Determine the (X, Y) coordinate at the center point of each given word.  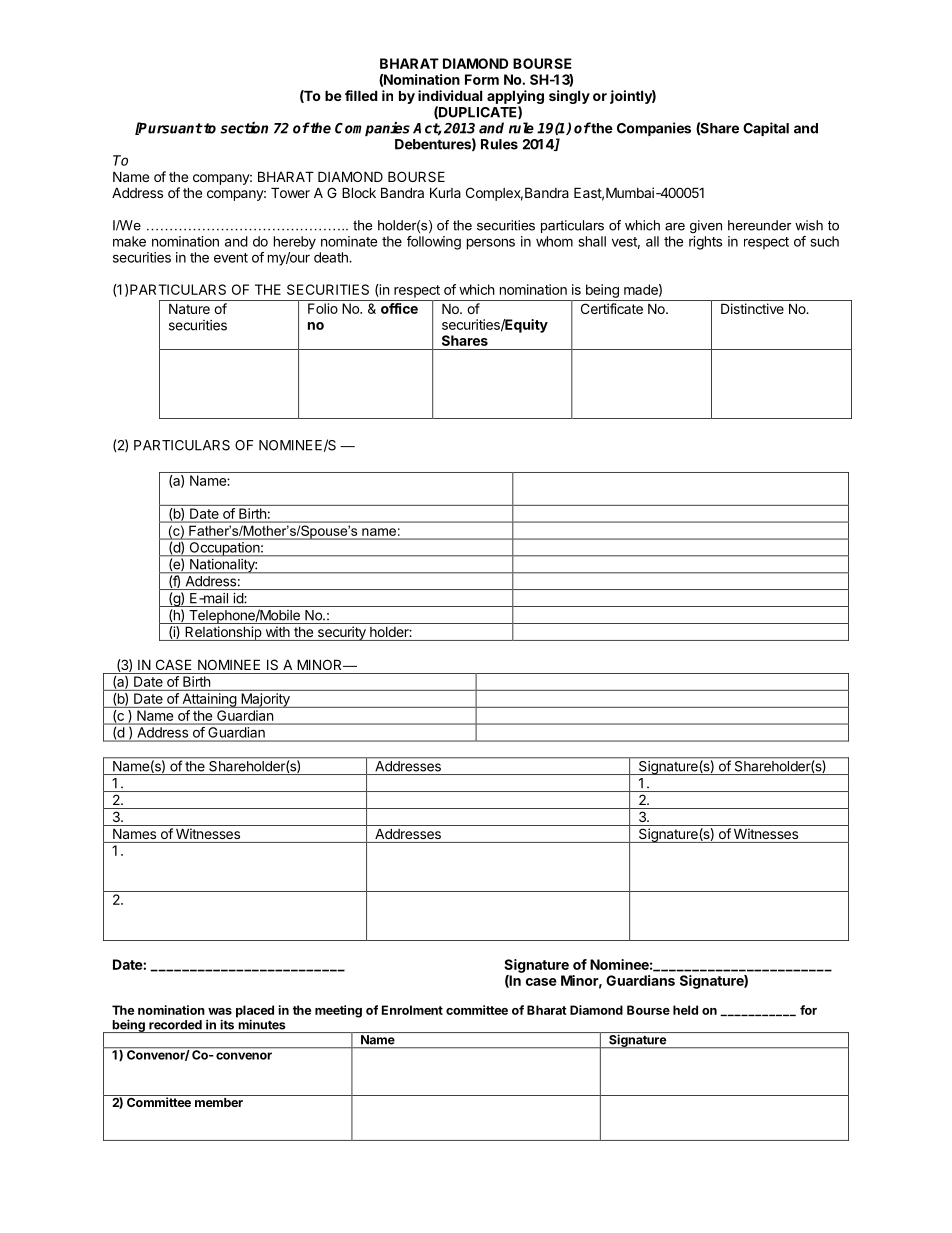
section (244, 128)
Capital (766, 129)
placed (255, 1012)
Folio (323, 308)
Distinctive (752, 308)
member (219, 1102)
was (220, 1011)
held (685, 1010)
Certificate (612, 308)
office (399, 308)
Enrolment (412, 1010)
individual (450, 95)
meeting (338, 1011)
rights (705, 243)
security (341, 633)
